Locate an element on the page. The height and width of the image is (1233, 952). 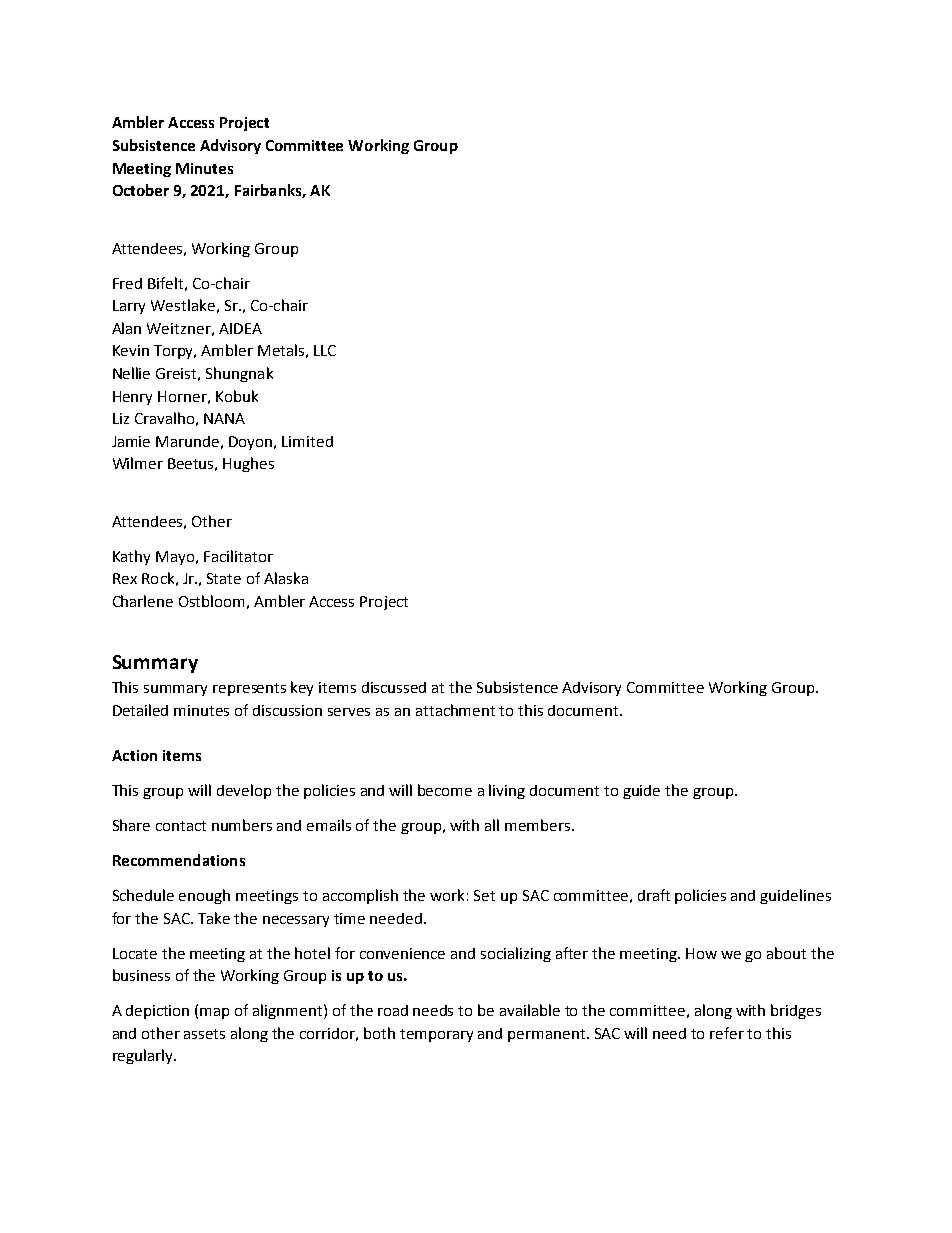
October is located at coordinates (141, 190).
